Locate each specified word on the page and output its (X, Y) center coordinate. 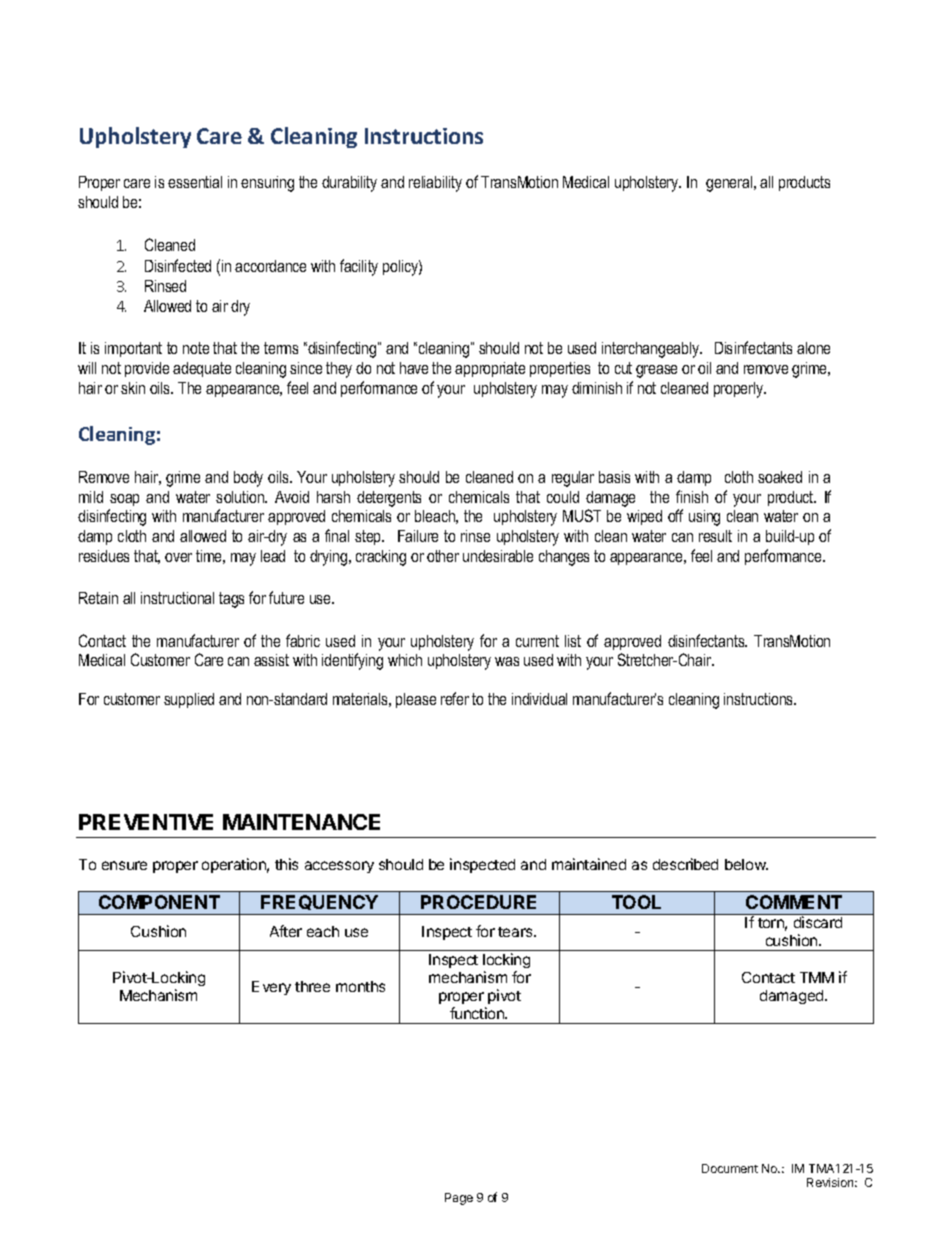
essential (195, 182)
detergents (389, 499)
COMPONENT (159, 902)
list (573, 641)
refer (455, 698)
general (730, 184)
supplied (189, 700)
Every (271, 988)
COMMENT (794, 902)
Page (459, 1199)
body (248, 479)
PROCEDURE (478, 902)
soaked (780, 477)
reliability (435, 184)
